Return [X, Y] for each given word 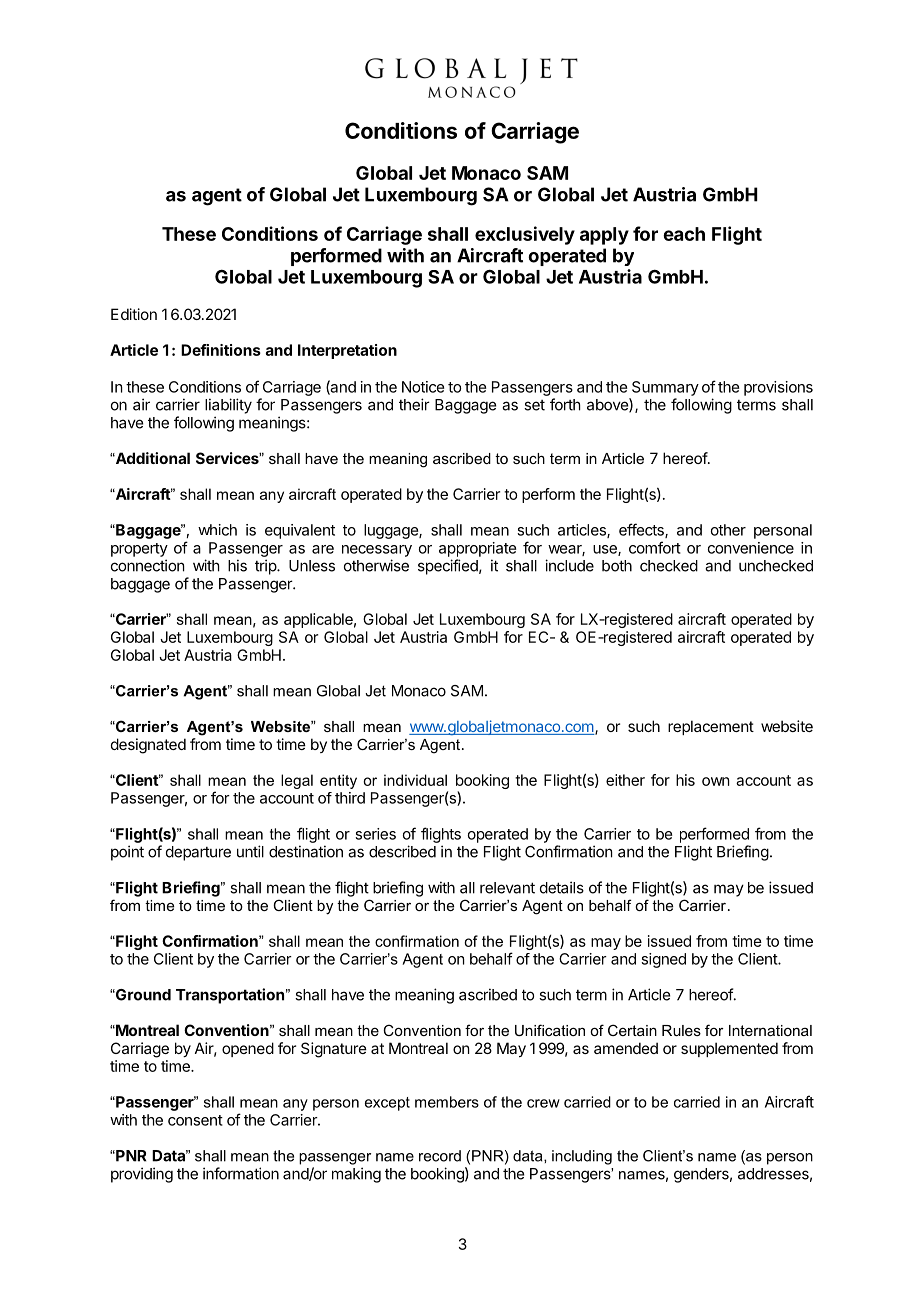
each [684, 234]
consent [195, 1120]
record [440, 1156]
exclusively [525, 235]
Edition [134, 314]
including [582, 1157]
